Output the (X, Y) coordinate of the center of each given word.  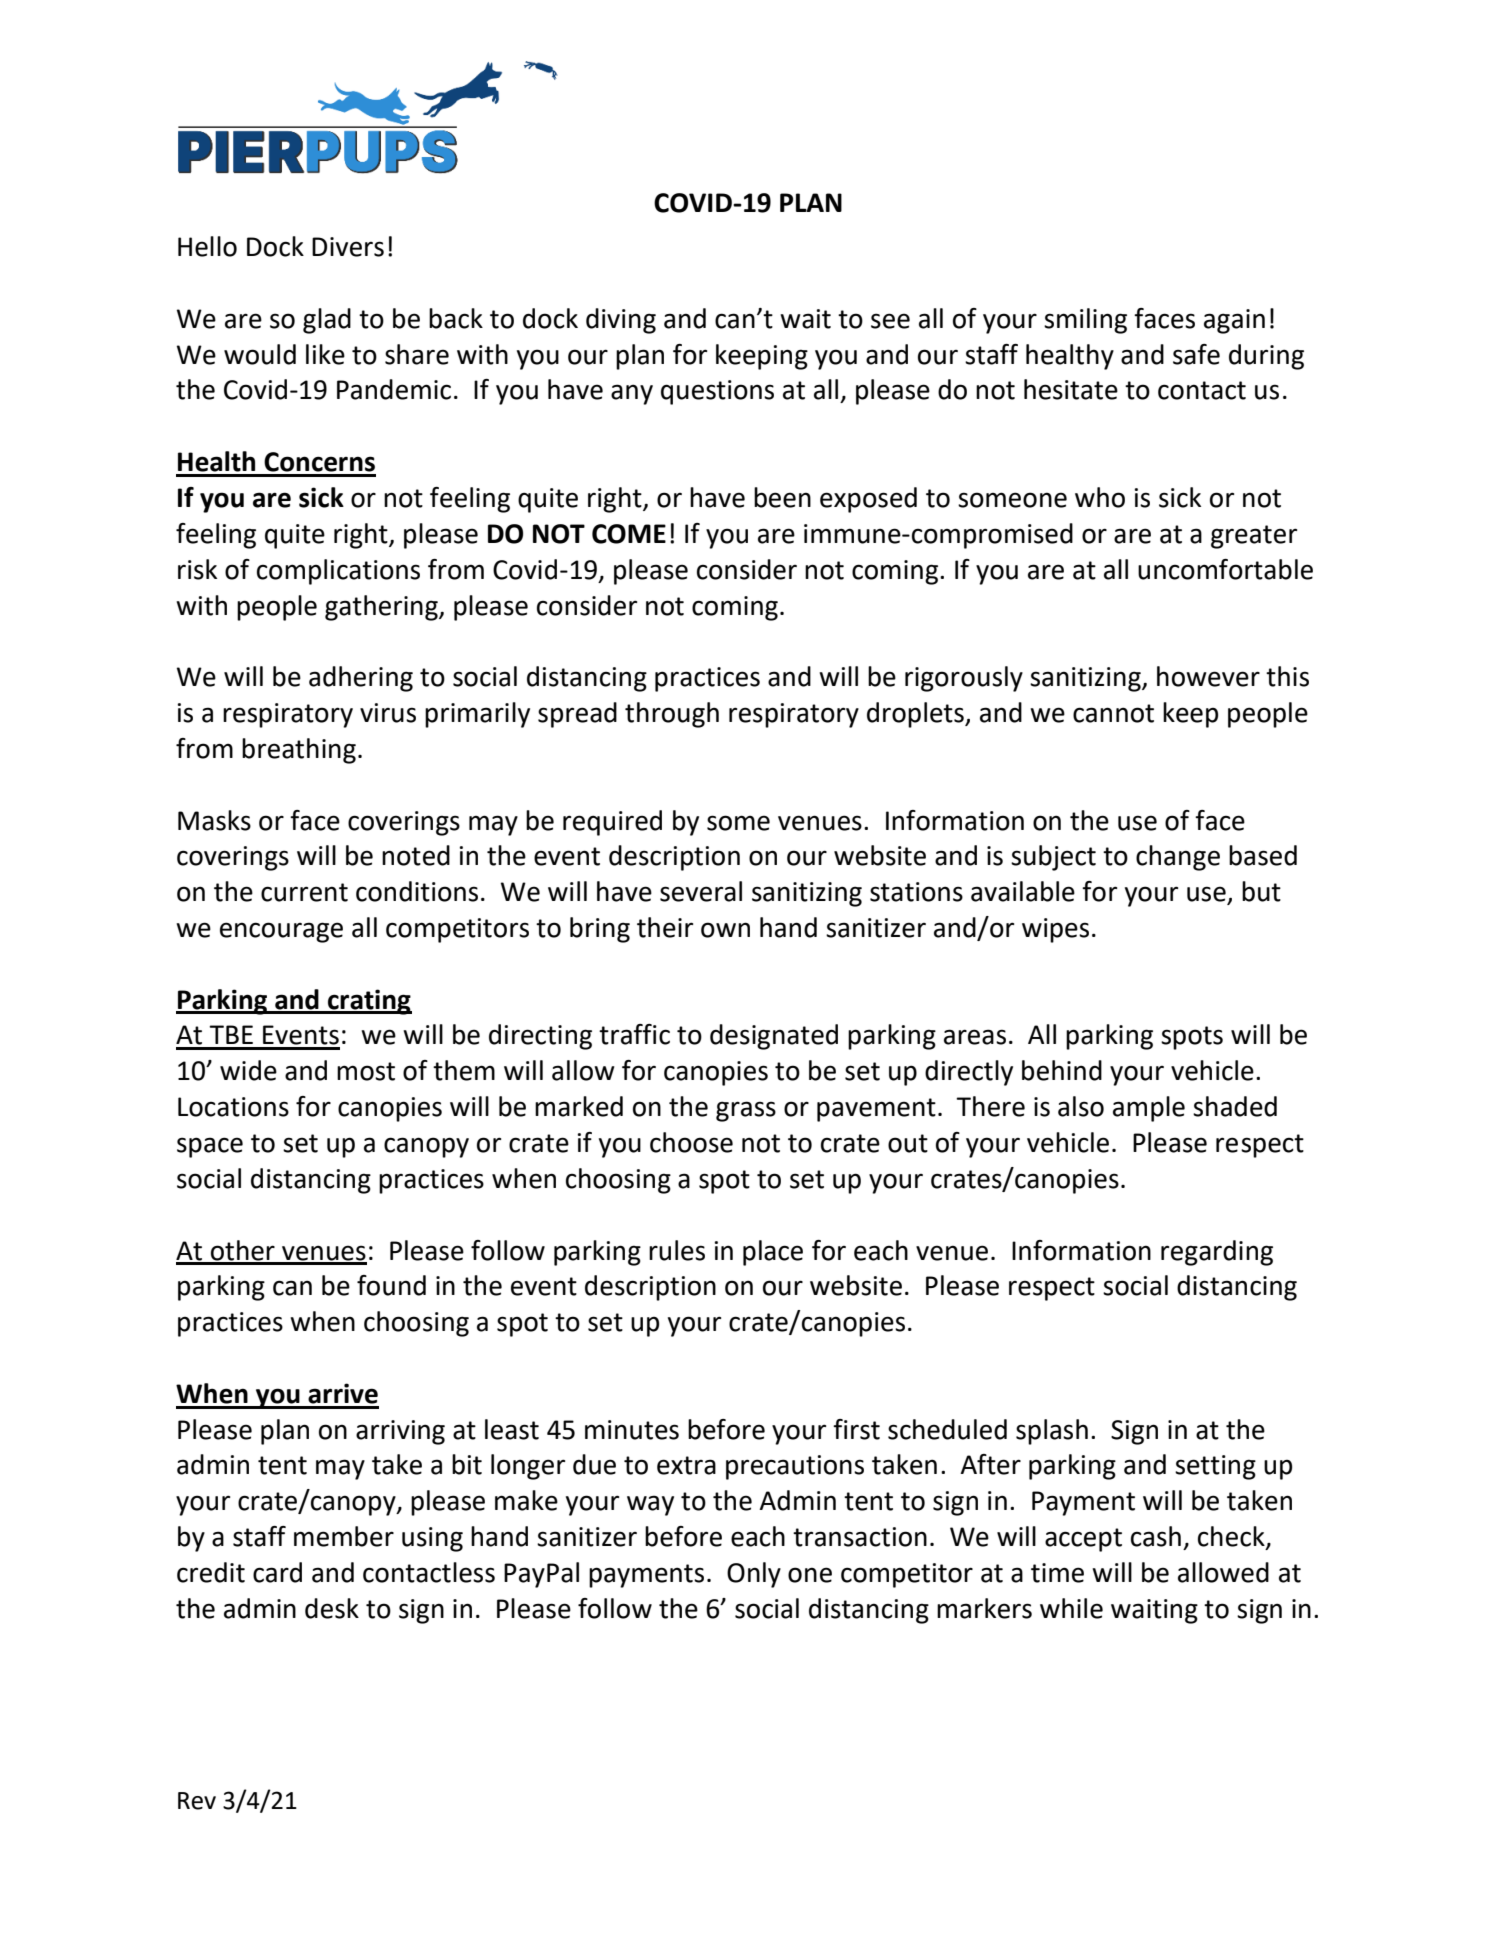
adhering (361, 679)
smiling (1085, 321)
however (1208, 676)
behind (1062, 1070)
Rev (197, 1801)
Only (754, 1575)
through (672, 715)
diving (621, 321)
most (366, 1071)
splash (1052, 1432)
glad (327, 321)
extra (686, 1465)
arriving (400, 1432)
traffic (634, 1034)
